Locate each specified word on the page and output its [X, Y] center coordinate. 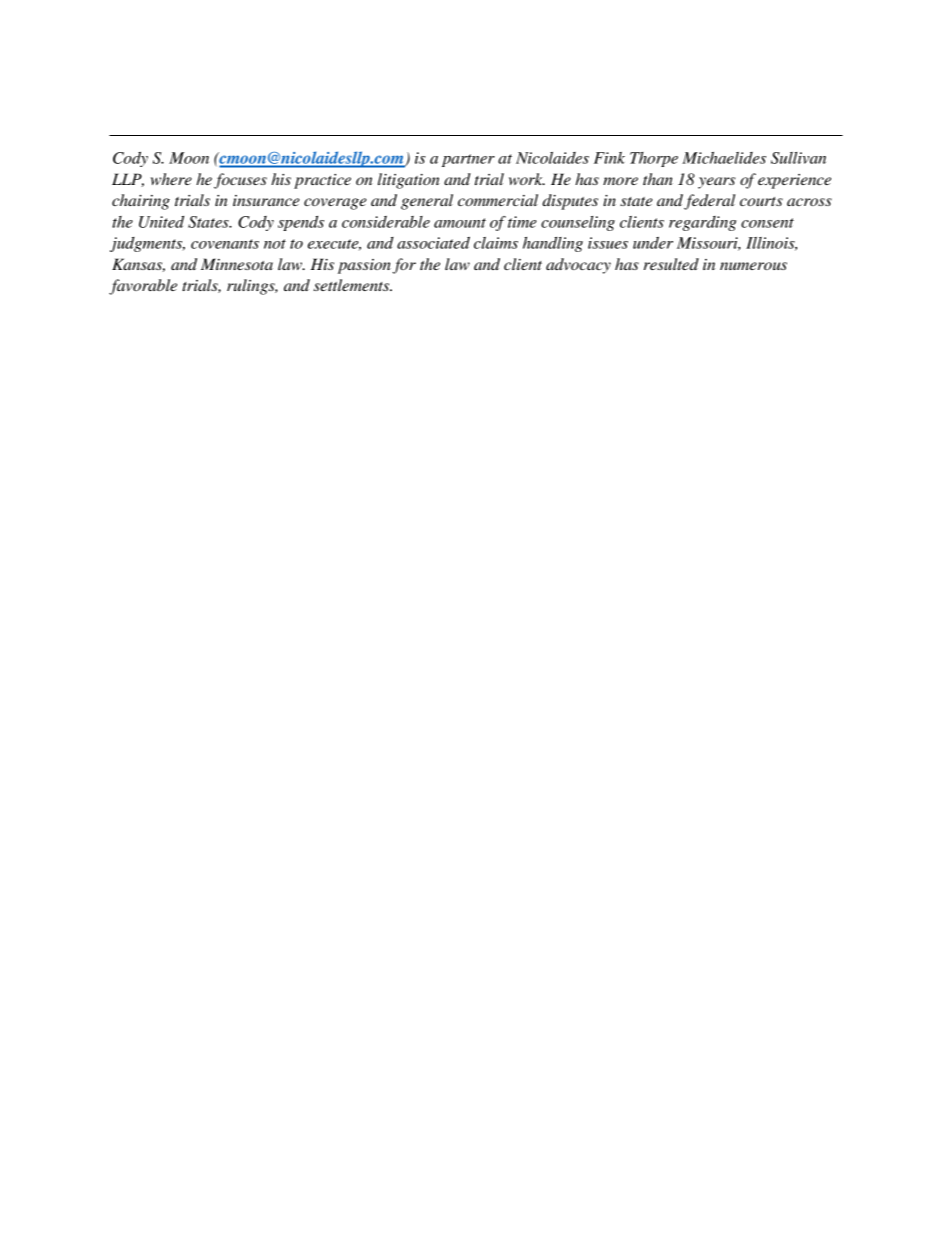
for [404, 266]
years [716, 183]
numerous [753, 266]
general [427, 202]
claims [496, 243]
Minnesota [237, 264]
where [171, 179]
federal [709, 202]
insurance [266, 200]
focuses [240, 181]
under [653, 243]
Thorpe [654, 159]
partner [468, 160]
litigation [409, 181]
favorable [143, 287]
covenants [225, 244]
